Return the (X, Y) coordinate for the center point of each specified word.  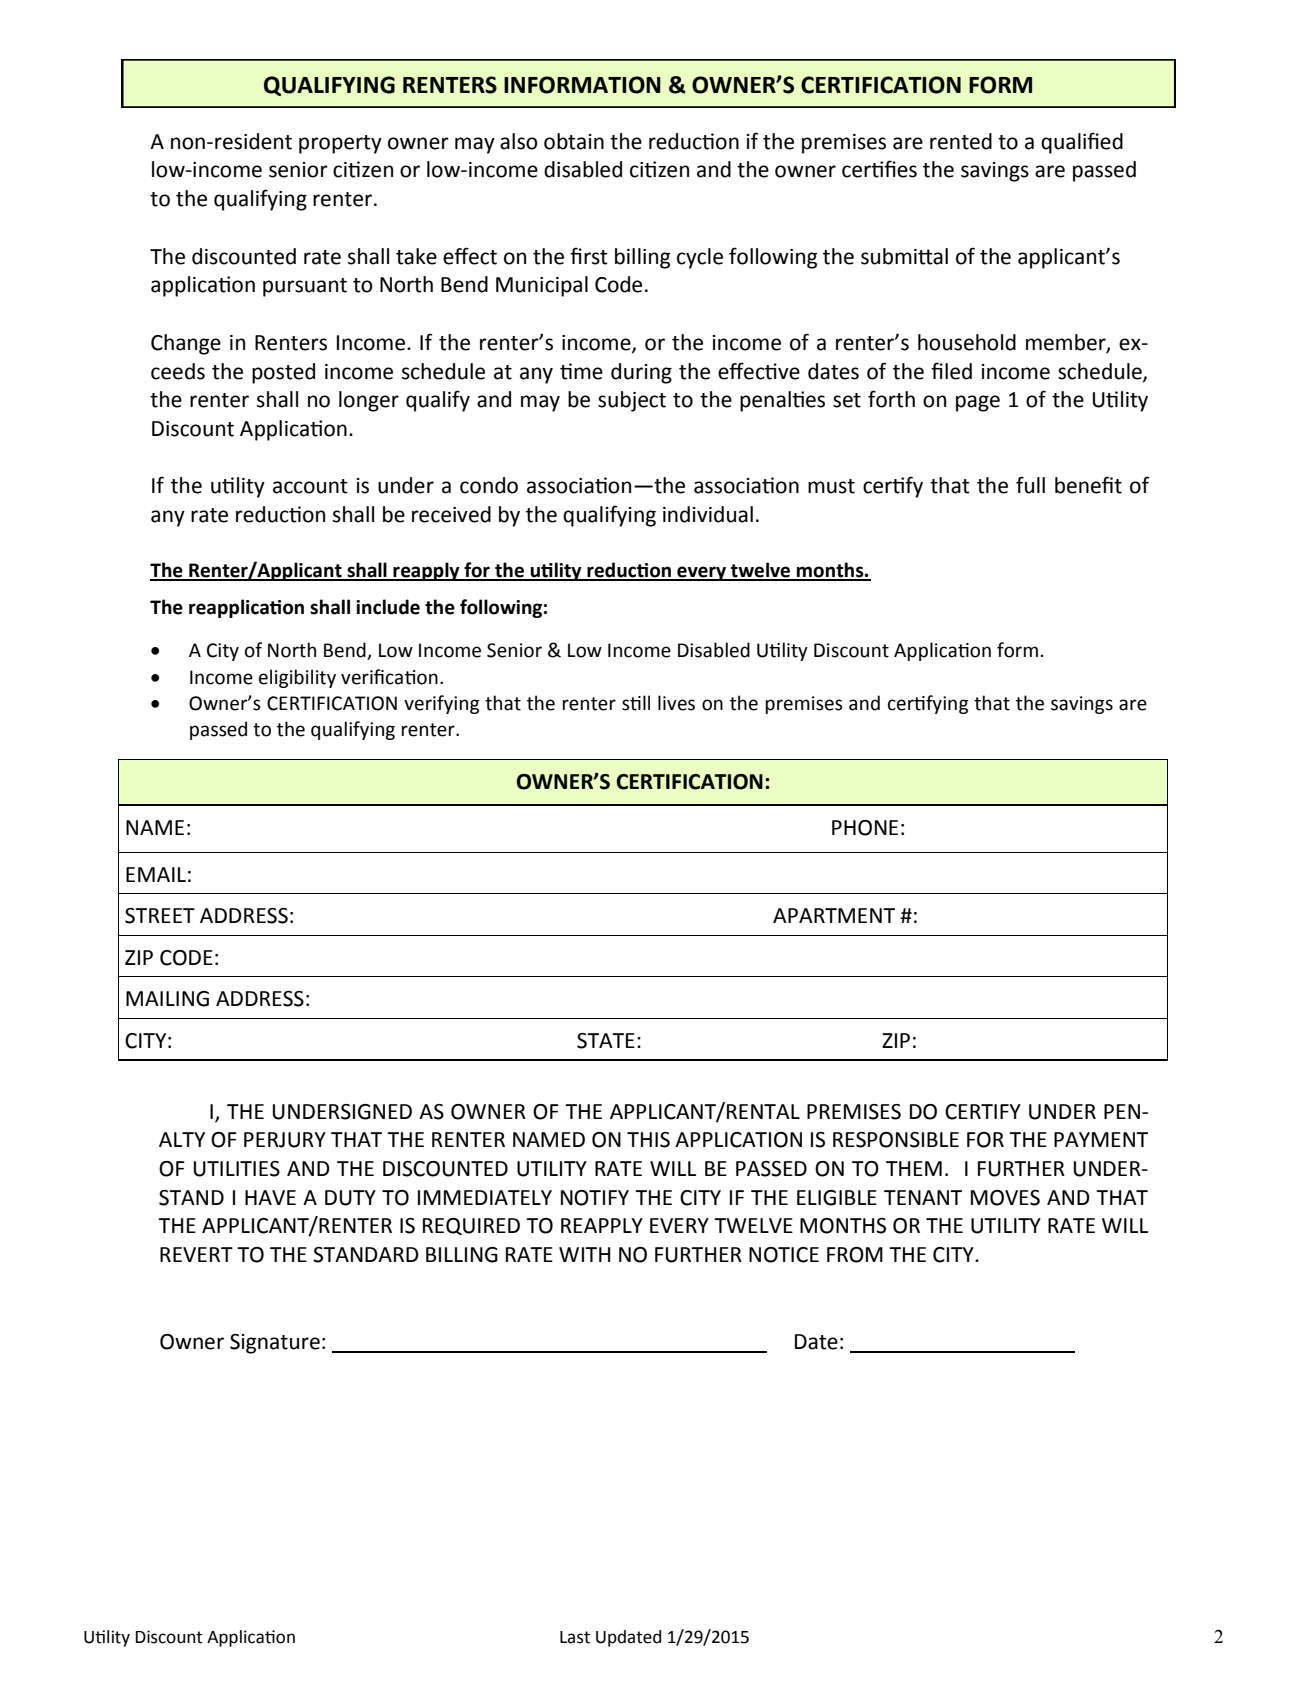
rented (961, 141)
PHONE (865, 828)
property (340, 144)
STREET (160, 916)
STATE (606, 1041)
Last (575, 1637)
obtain (574, 141)
